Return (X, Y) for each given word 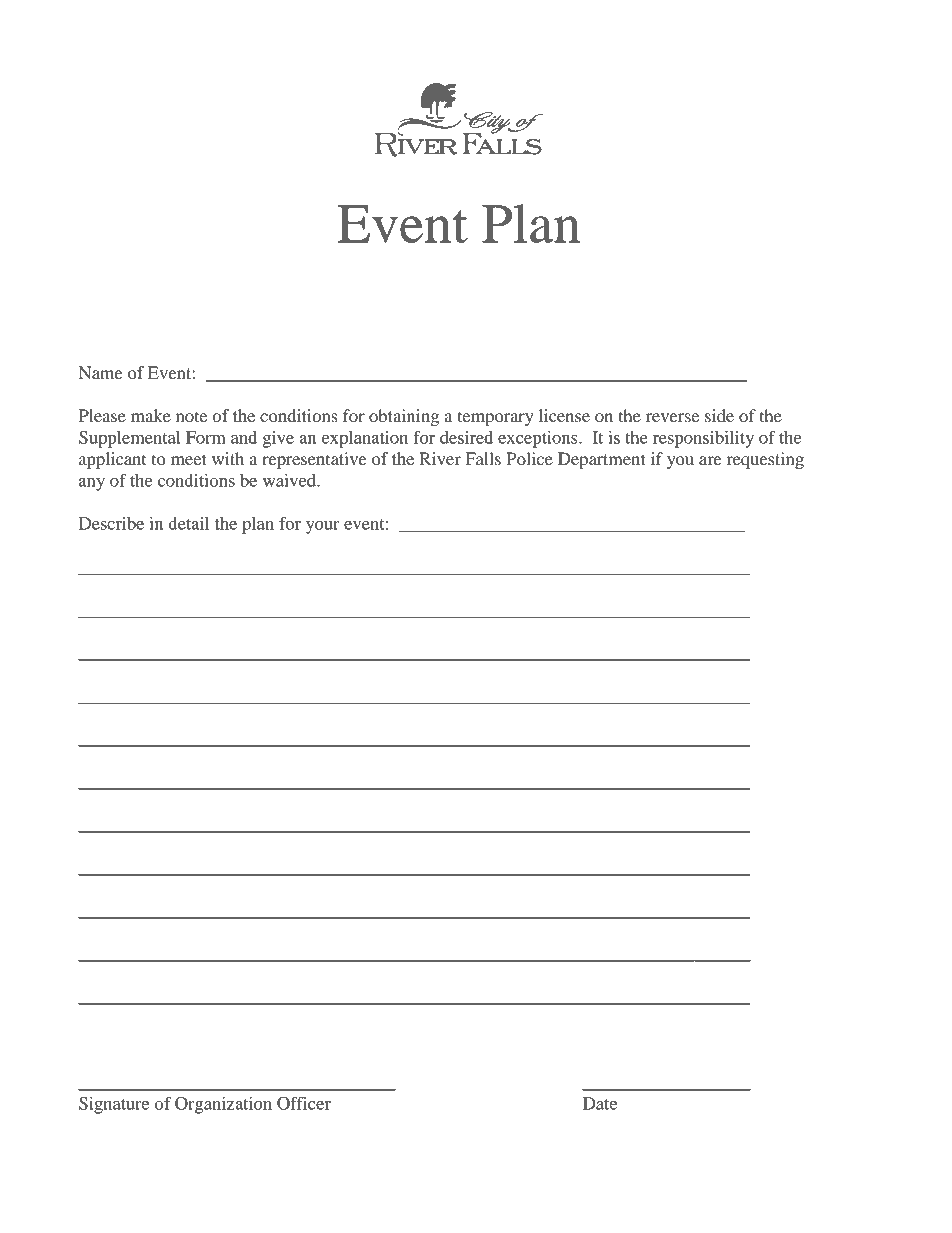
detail (189, 523)
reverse (672, 417)
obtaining (404, 417)
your (323, 527)
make (151, 415)
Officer (304, 1103)
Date (600, 1103)
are (710, 460)
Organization (223, 1105)
